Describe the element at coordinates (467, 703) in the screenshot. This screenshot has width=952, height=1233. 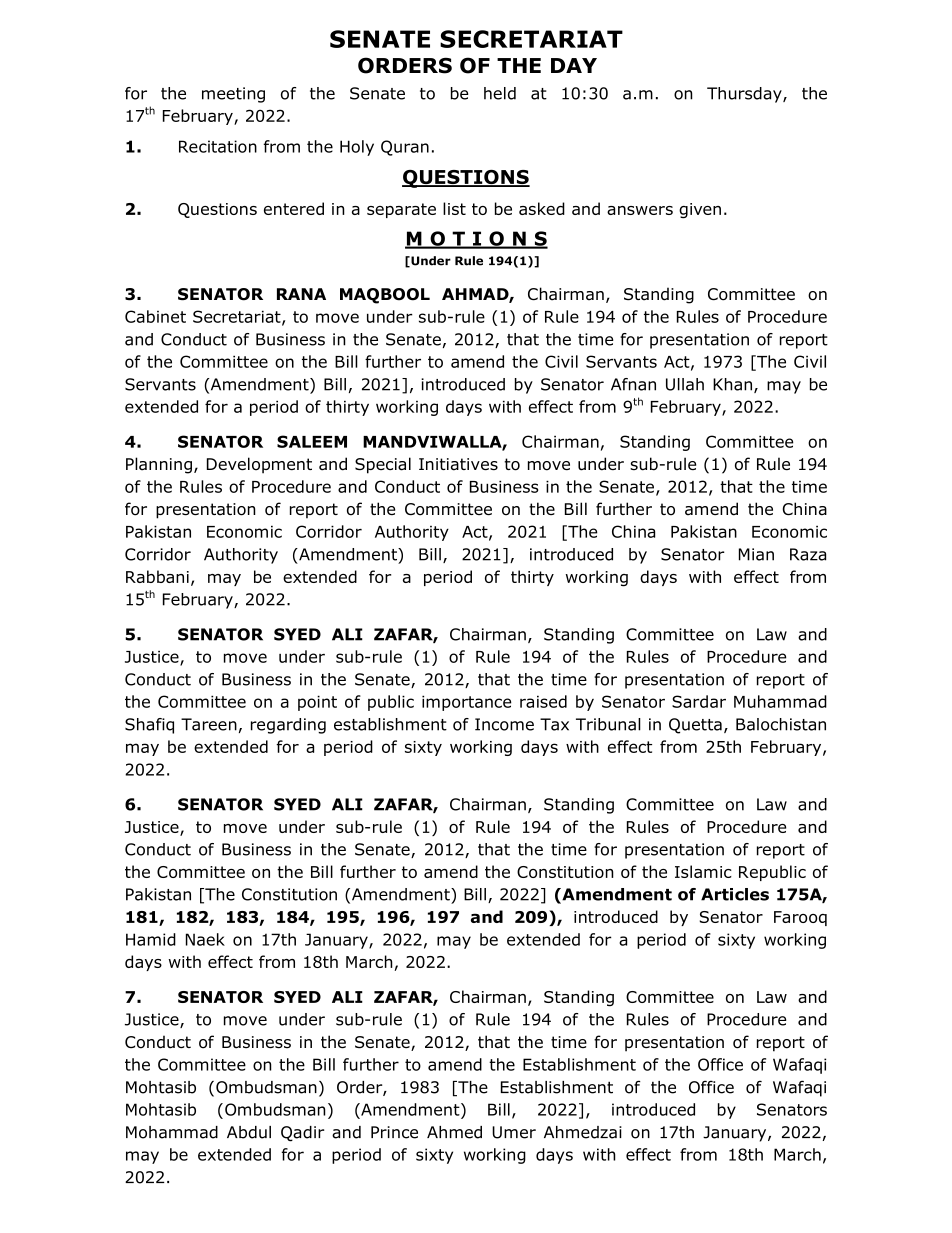
I see `importance` at that location.
